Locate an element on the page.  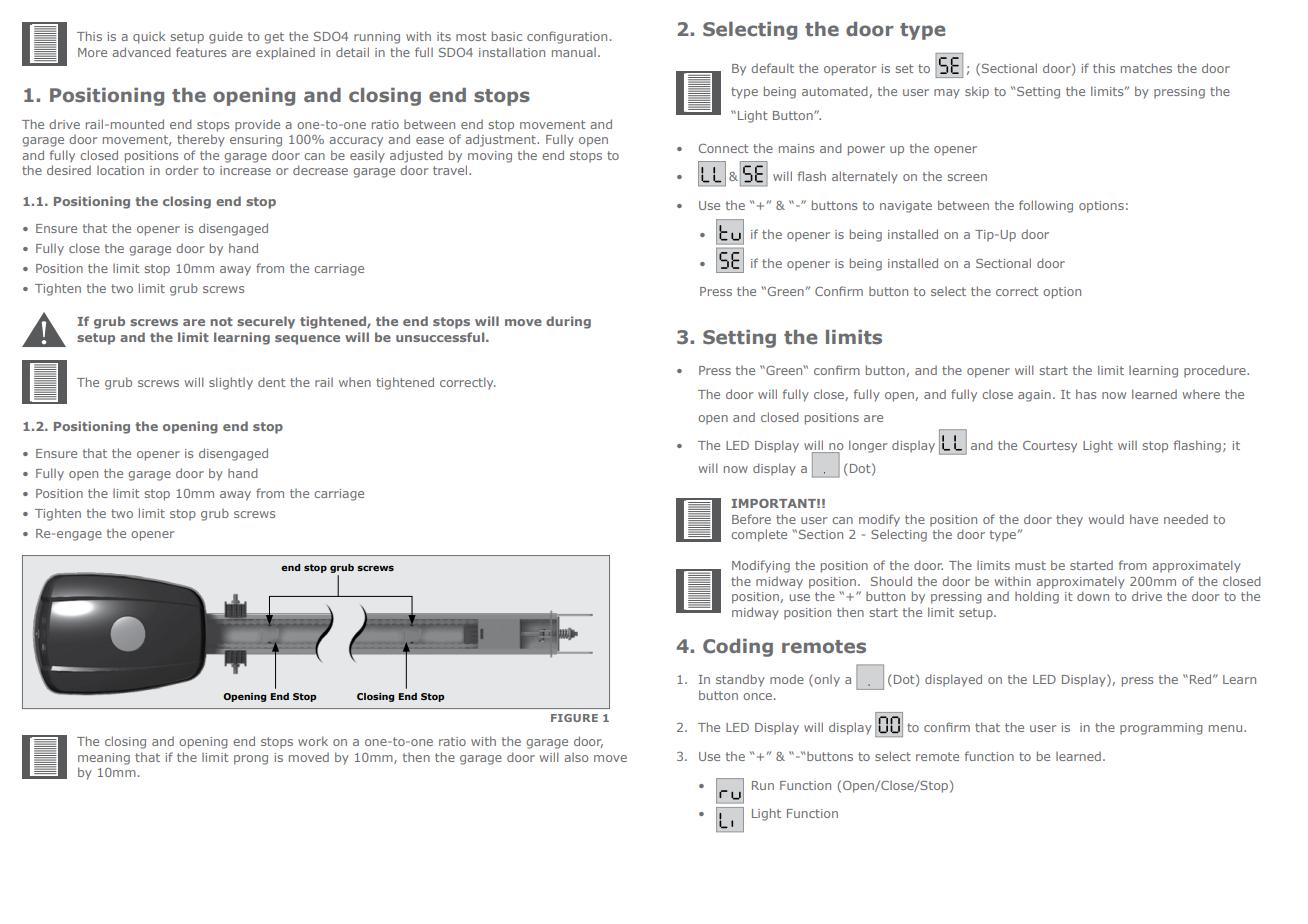
features is located at coordinates (201, 52).
